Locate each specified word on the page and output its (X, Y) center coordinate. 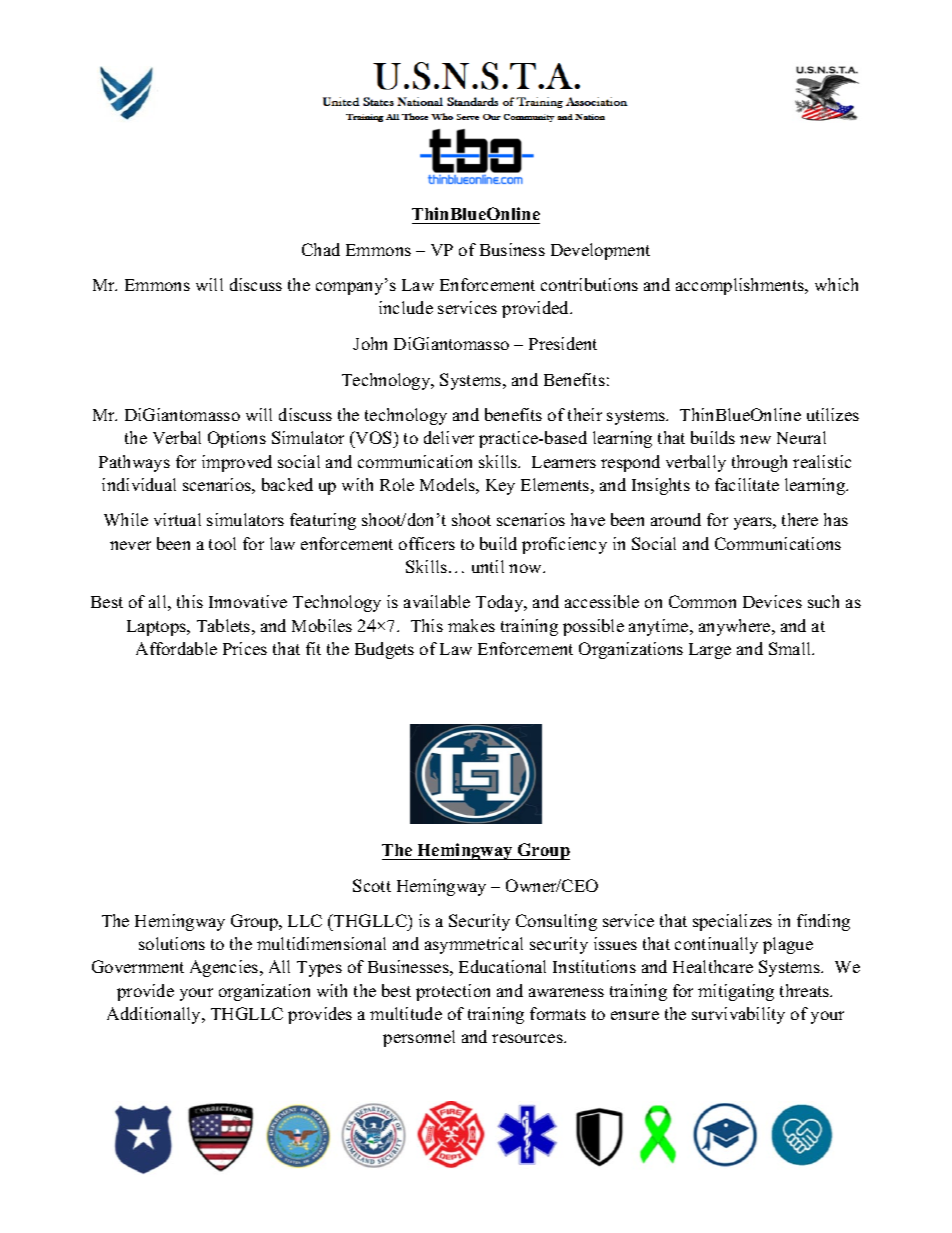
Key (500, 487)
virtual (177, 519)
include (406, 307)
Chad (321, 249)
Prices (245, 648)
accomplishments (741, 286)
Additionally (155, 1015)
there (800, 519)
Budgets (384, 650)
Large (710, 651)
